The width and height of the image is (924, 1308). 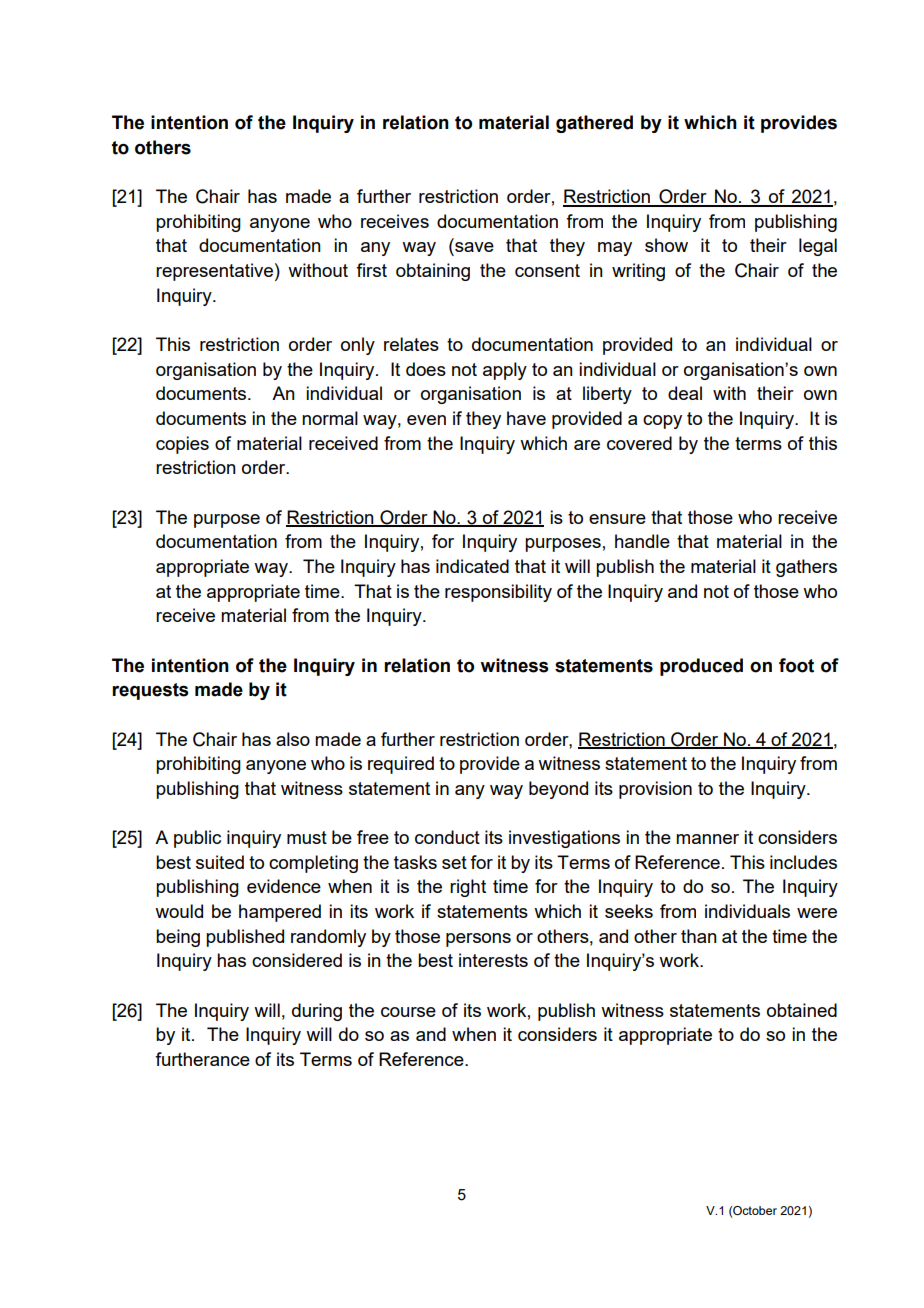 What do you see at coordinates (182, 445) in the image?
I see `copies` at bounding box center [182, 445].
